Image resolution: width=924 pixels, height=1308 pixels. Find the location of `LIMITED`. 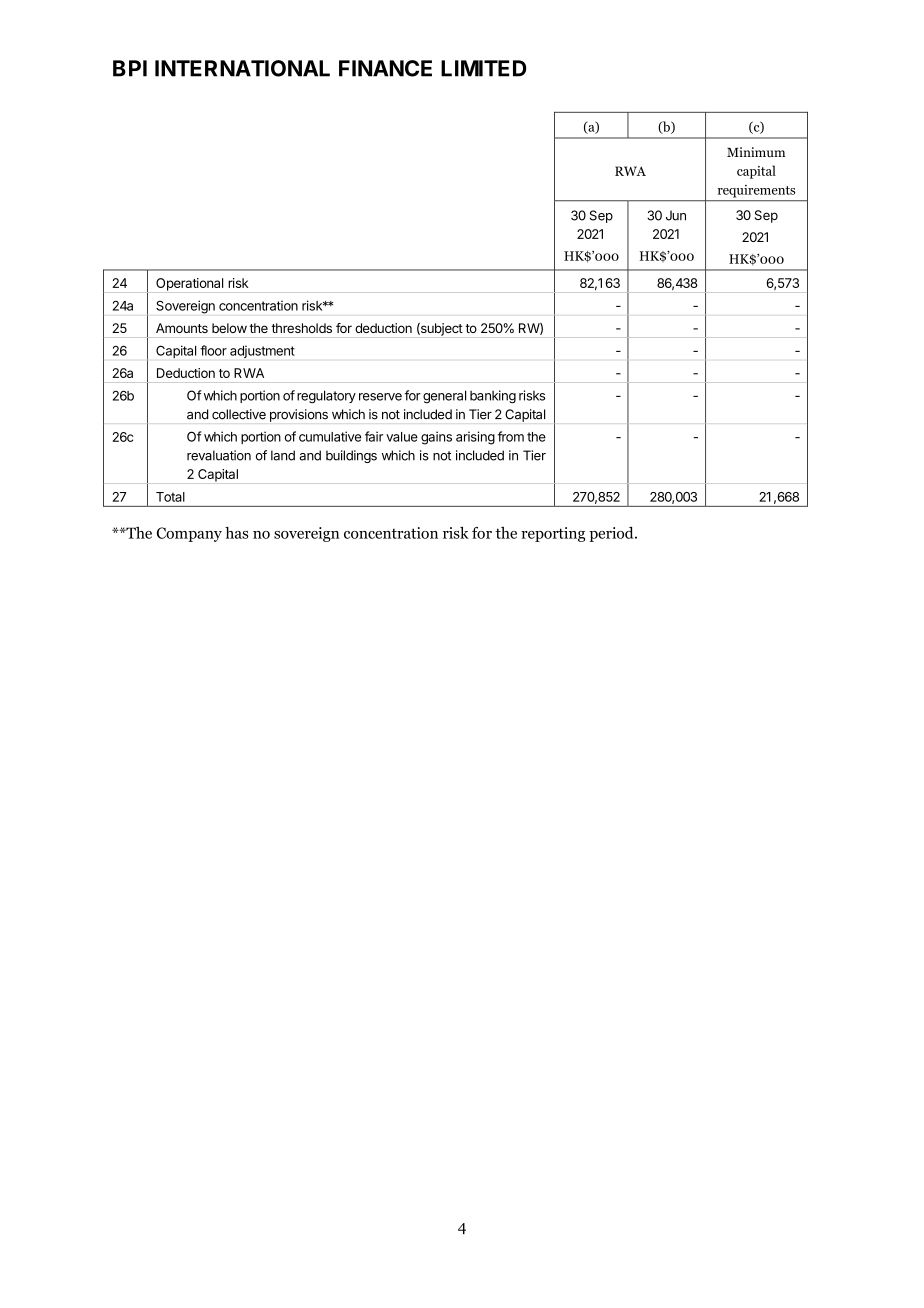

LIMITED is located at coordinates (484, 68).
